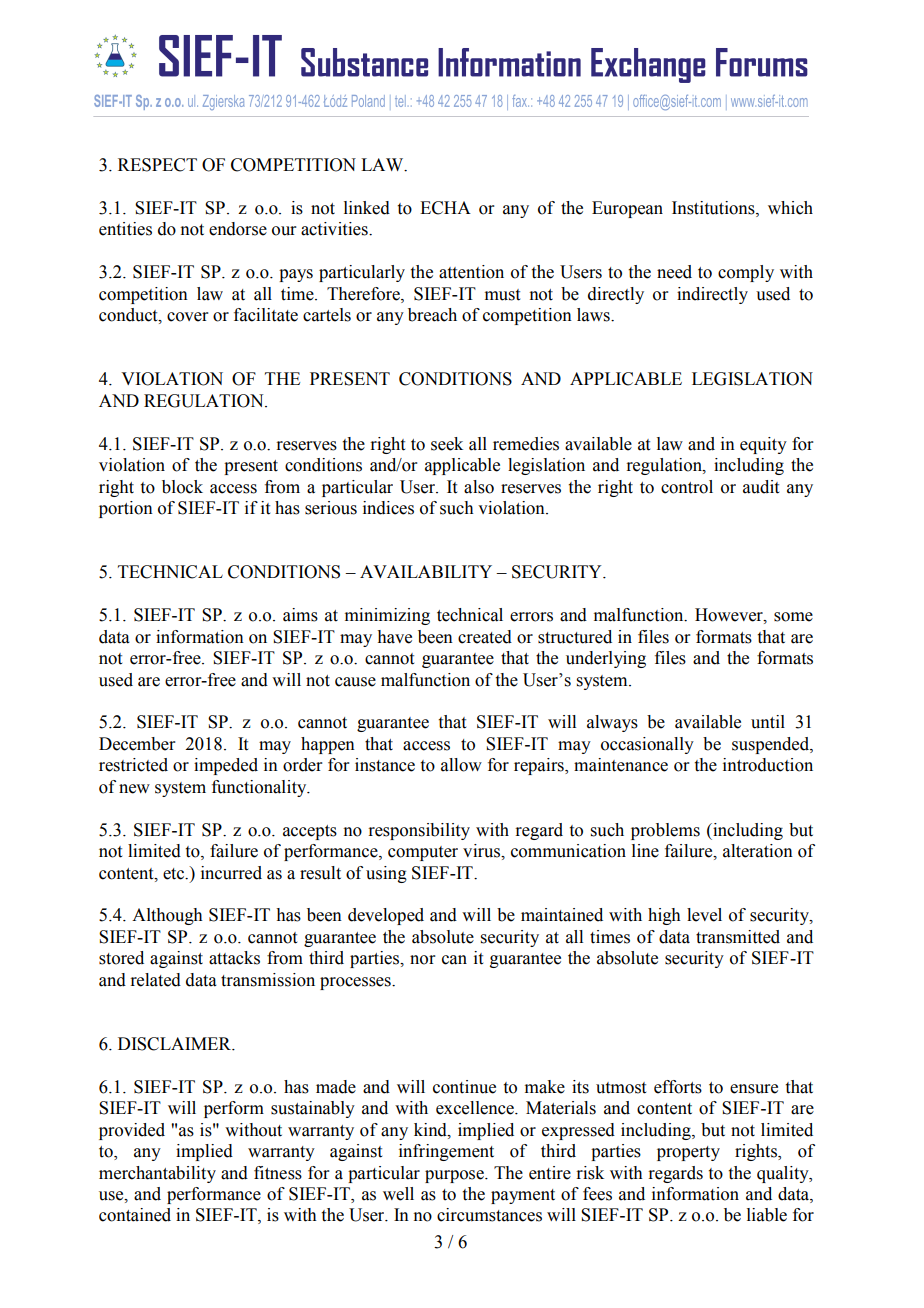  Describe the element at coordinates (790, 208) in the document. I see `which` at that location.
